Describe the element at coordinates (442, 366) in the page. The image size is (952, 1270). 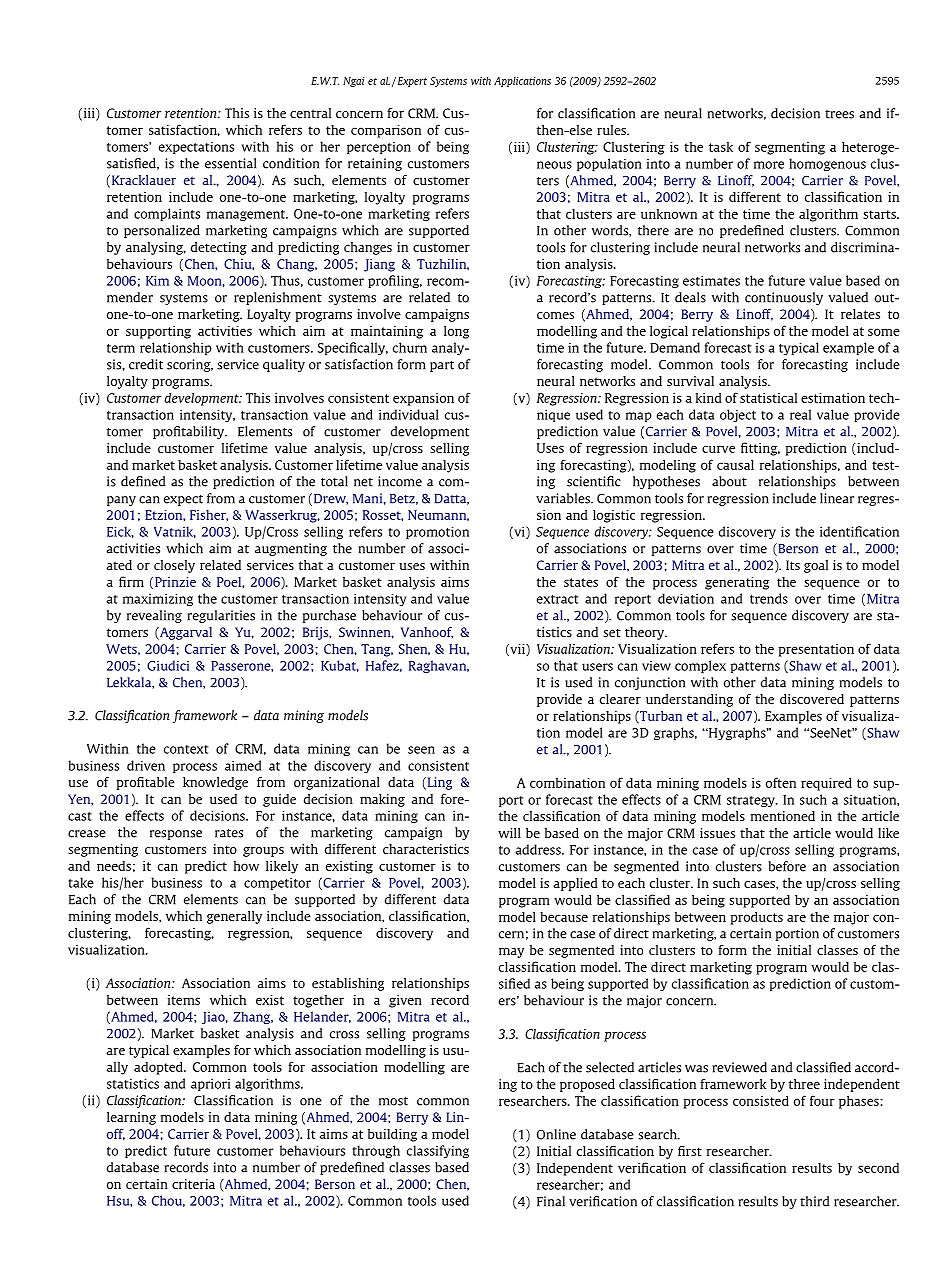
I see `part` at that location.
